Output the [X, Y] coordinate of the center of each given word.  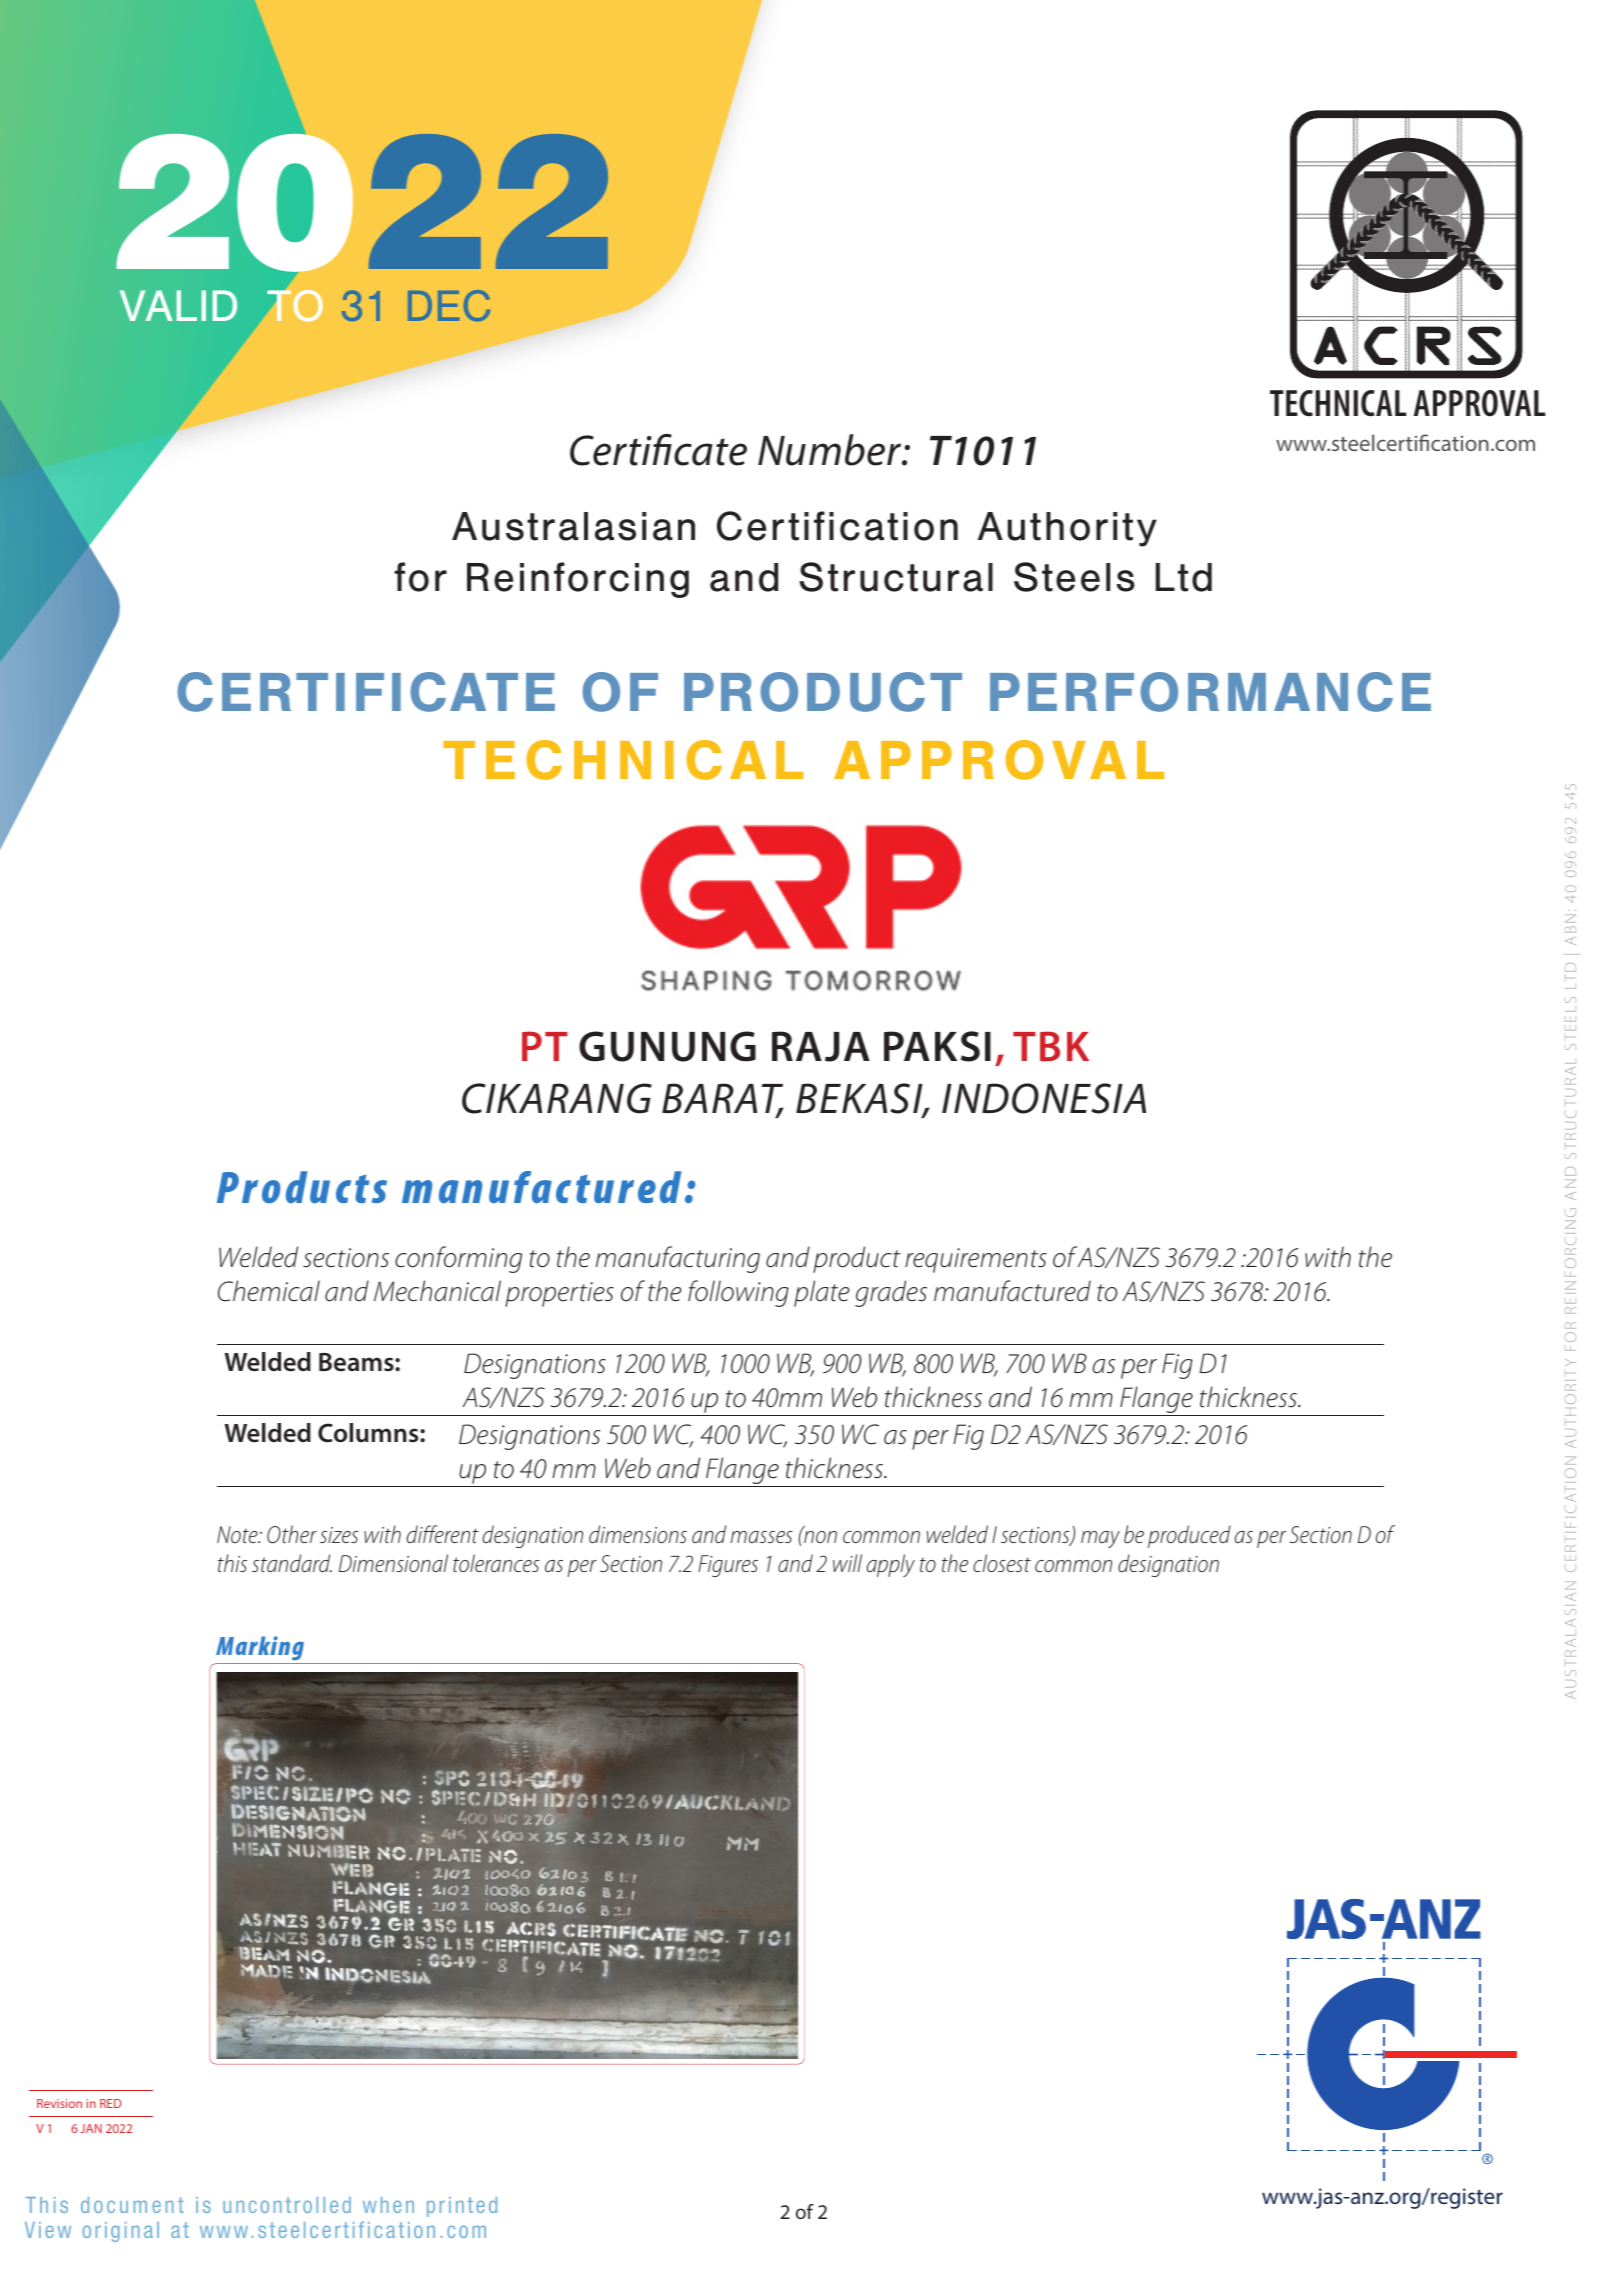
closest [1002, 1563]
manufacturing [678, 1259]
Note [238, 1534]
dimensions [638, 1534]
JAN [91, 2128]
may [1100, 1539]
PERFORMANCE [1210, 692]
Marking [260, 1648]
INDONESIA [1044, 1098]
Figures [728, 1566]
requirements [976, 1260]
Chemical [269, 1291]
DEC [449, 305]
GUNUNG [667, 1046]
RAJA [821, 1046]
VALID [178, 305]
